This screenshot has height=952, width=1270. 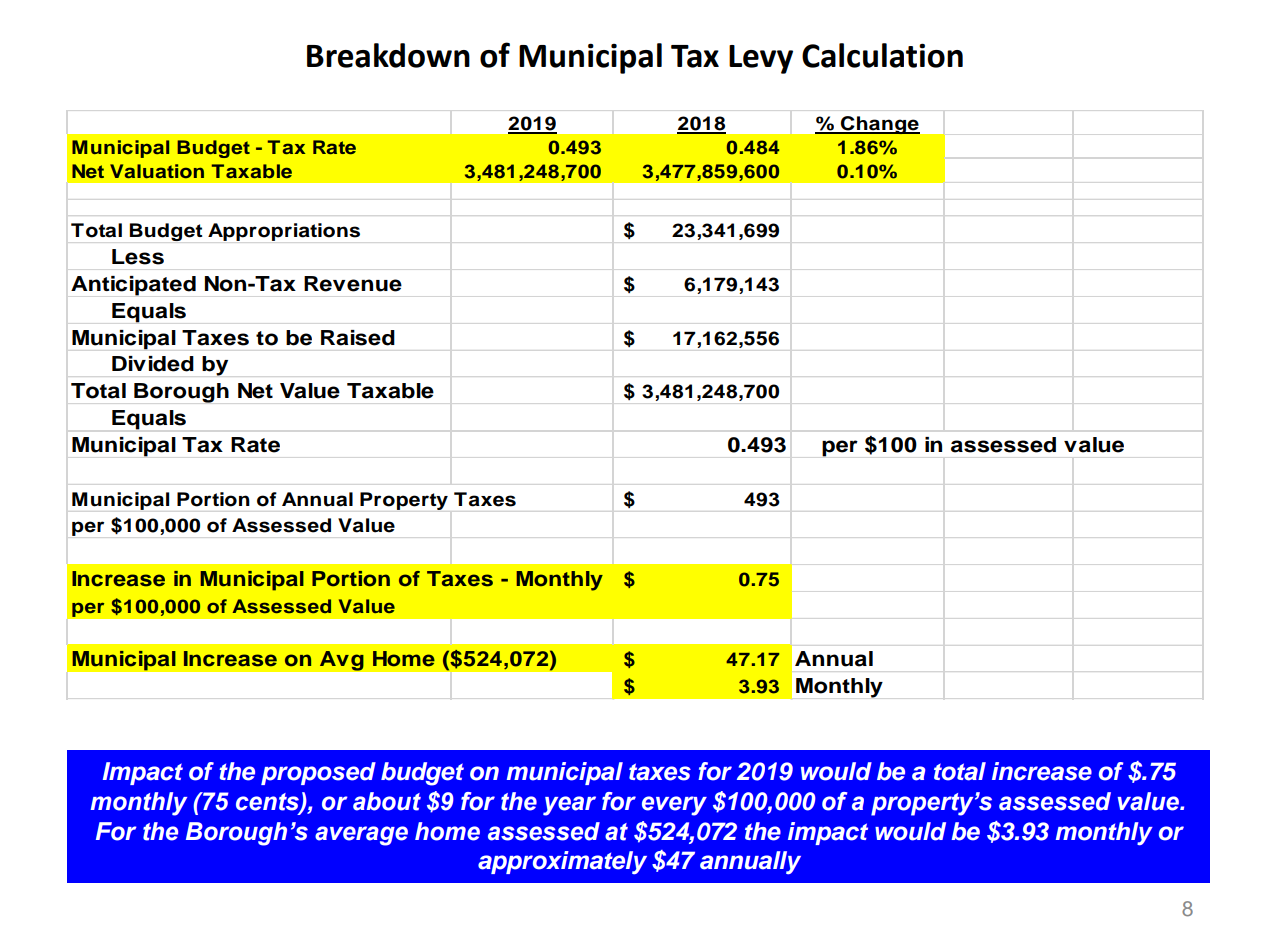 What do you see at coordinates (268, 803) in the screenshot?
I see `cents` at bounding box center [268, 803].
